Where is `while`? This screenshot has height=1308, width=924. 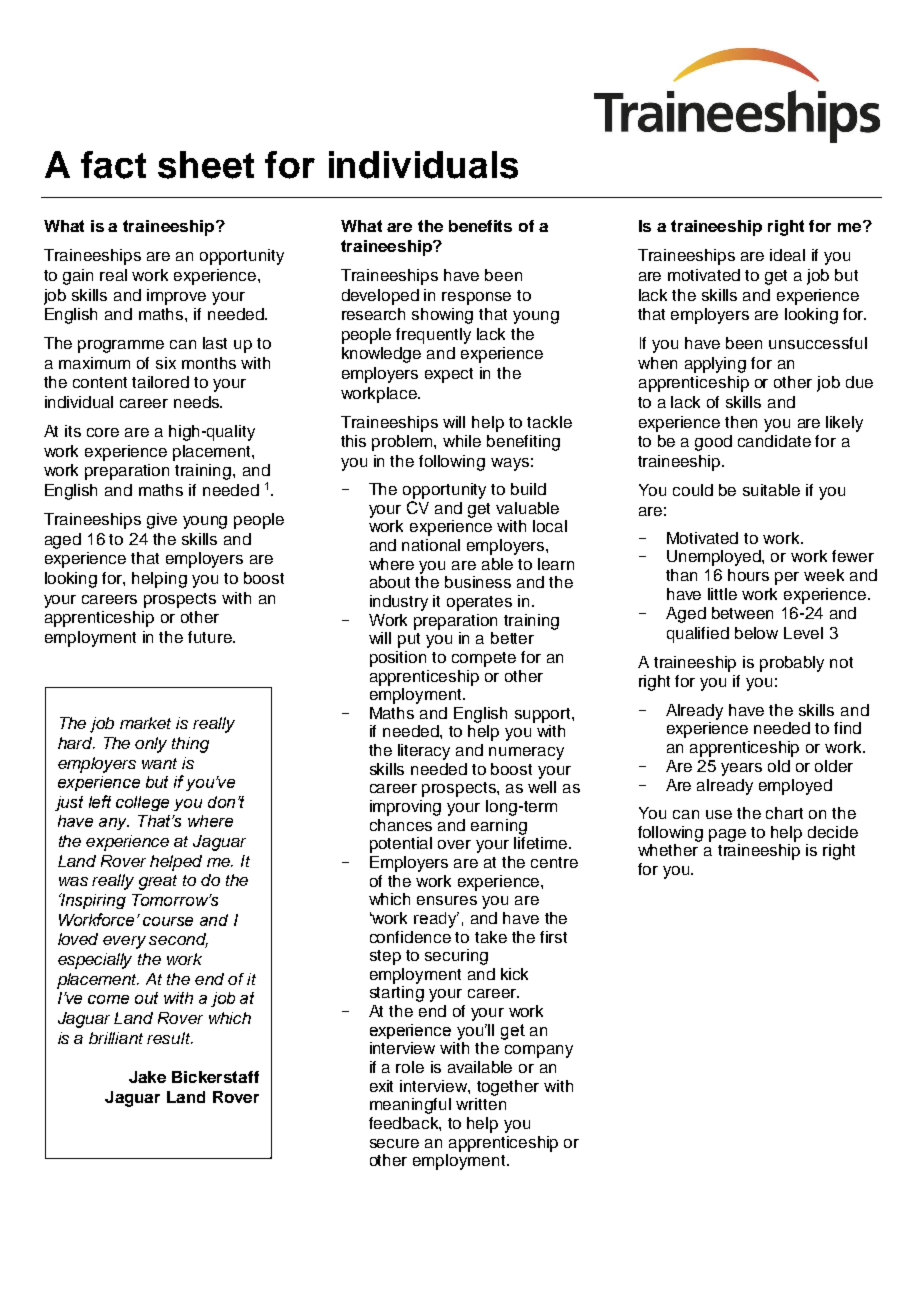
while is located at coordinates (462, 441).
